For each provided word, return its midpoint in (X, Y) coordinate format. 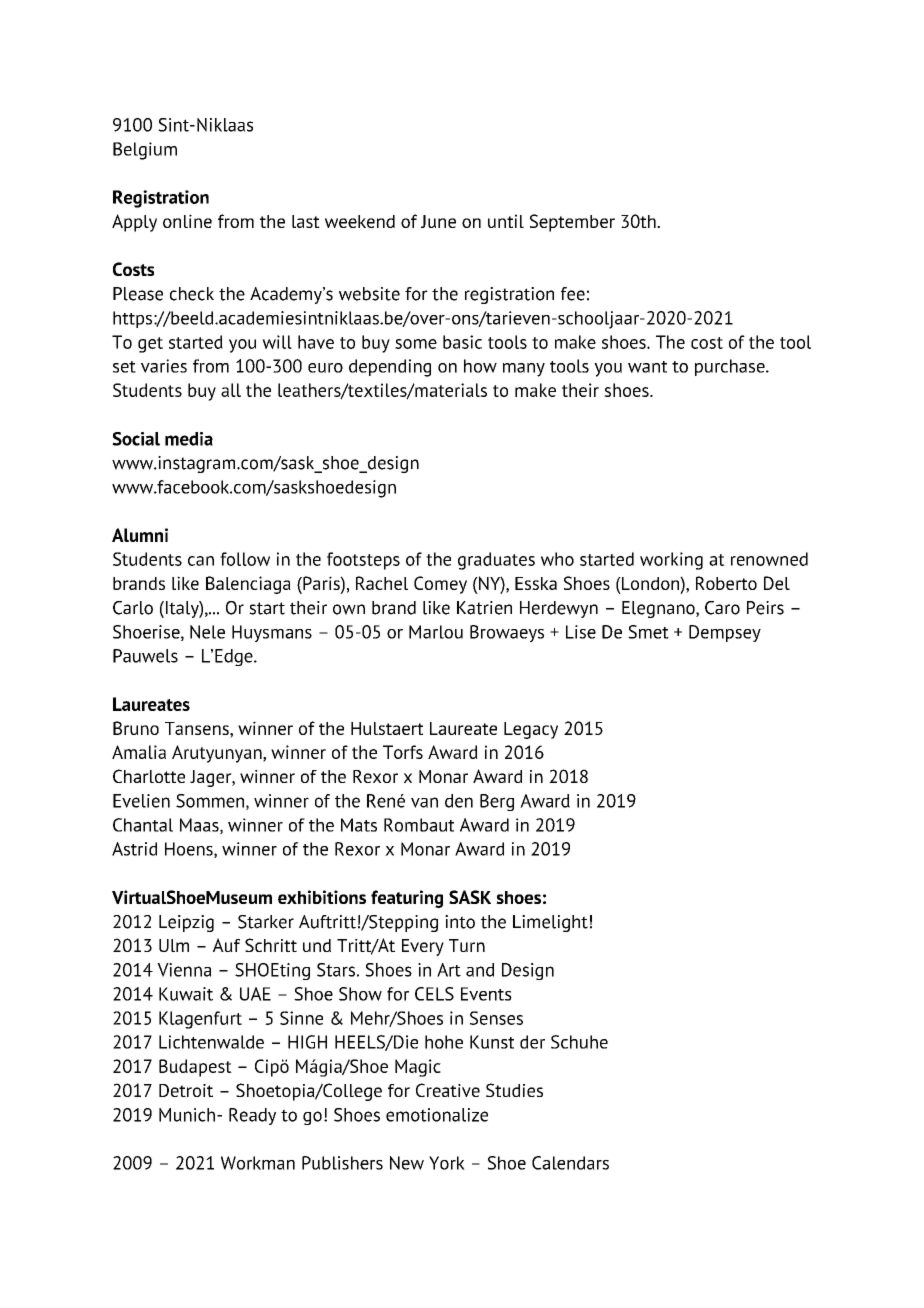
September (572, 223)
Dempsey (725, 633)
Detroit (186, 1090)
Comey (440, 585)
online (187, 221)
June (438, 221)
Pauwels (145, 656)
